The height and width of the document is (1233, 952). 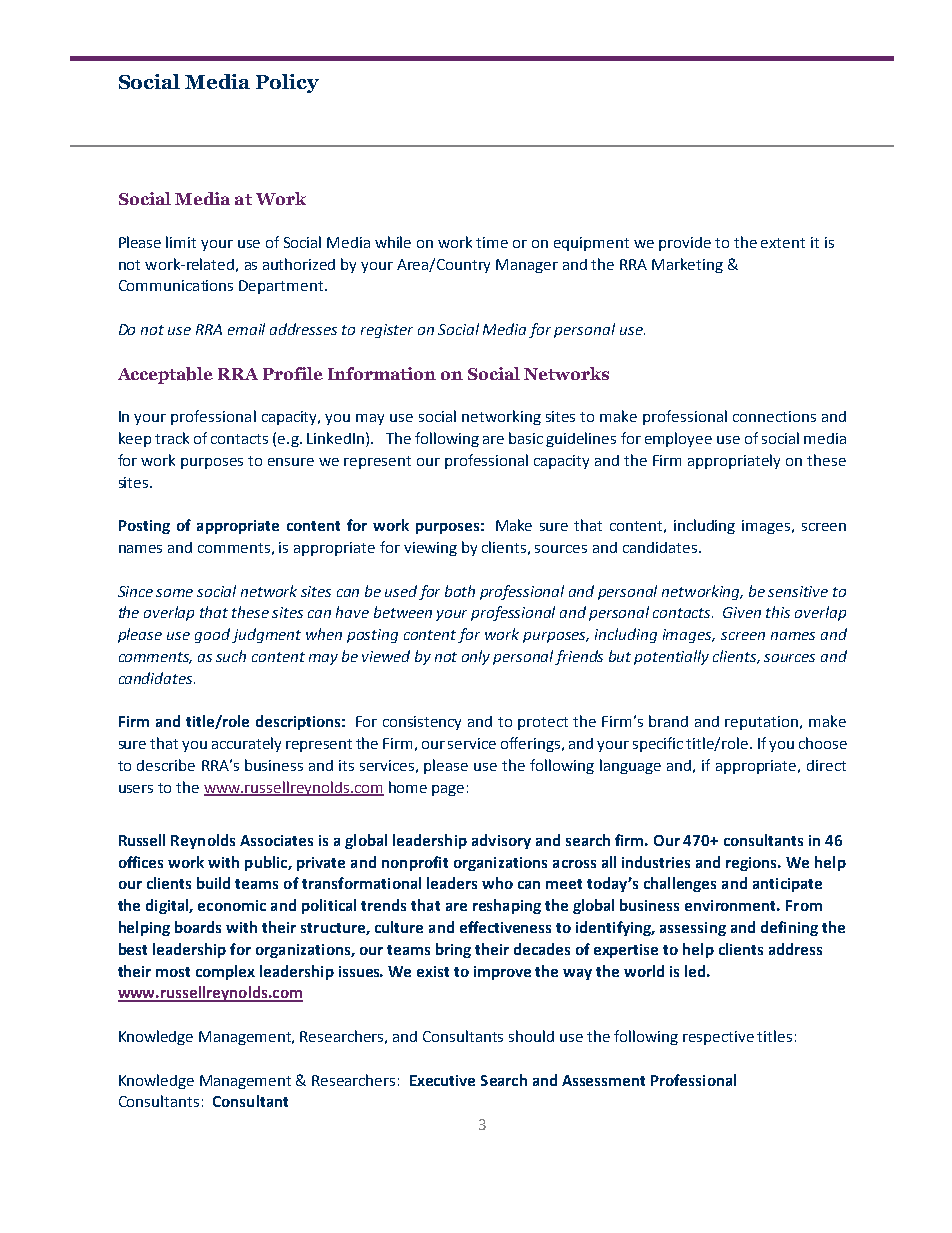 I want to click on time, so click(x=492, y=242).
